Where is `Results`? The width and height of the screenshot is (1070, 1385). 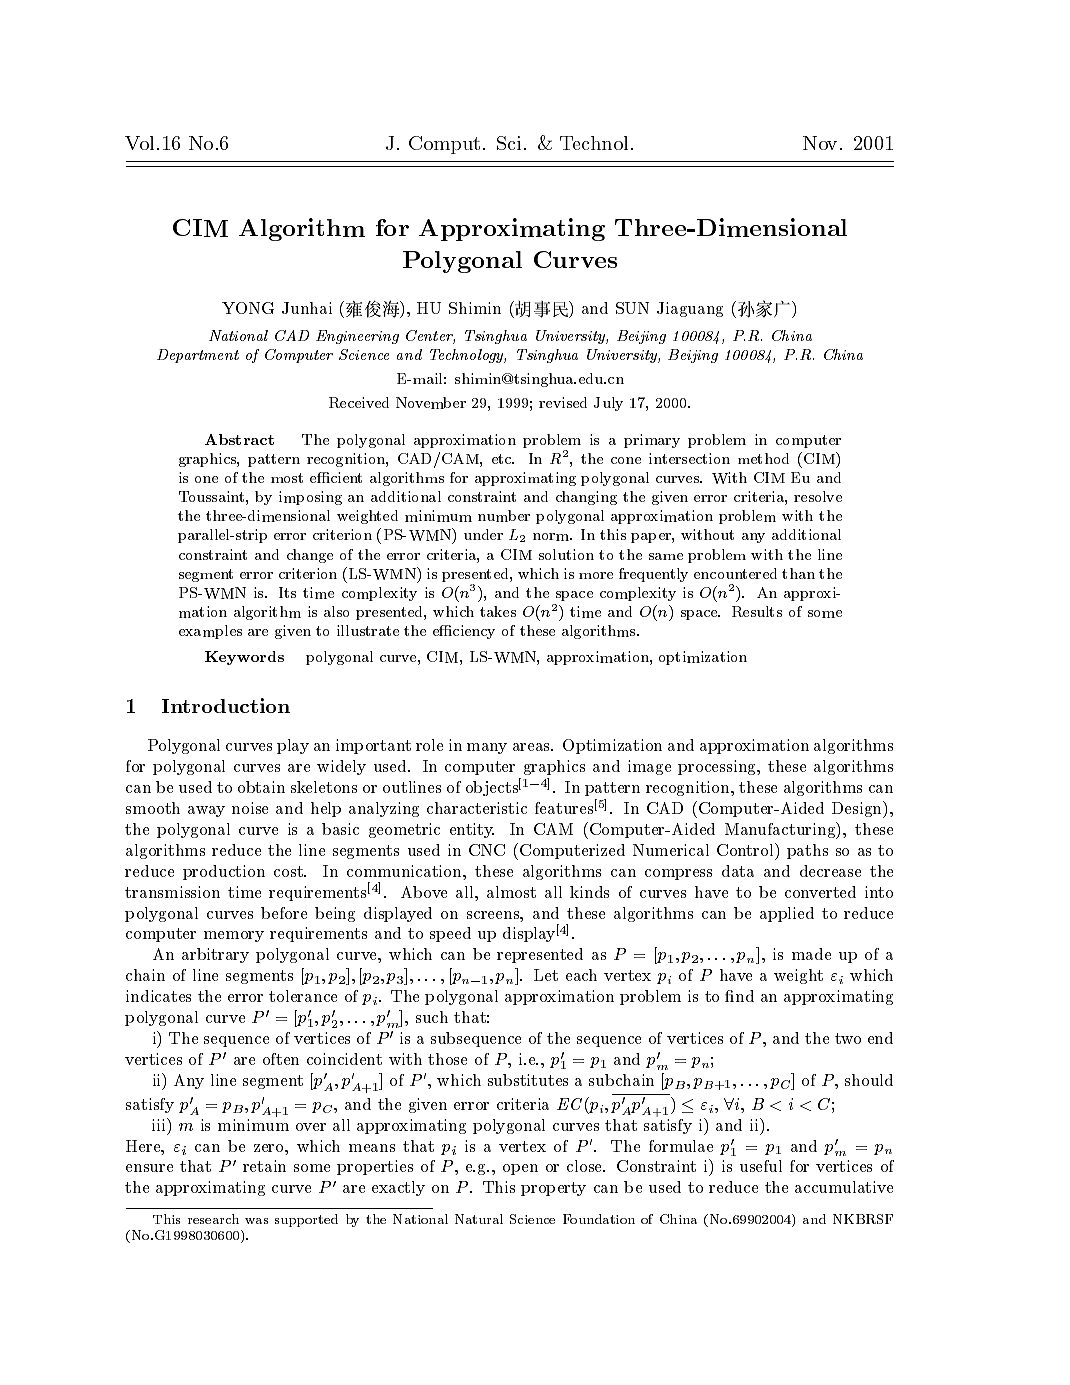
Results is located at coordinates (757, 611).
